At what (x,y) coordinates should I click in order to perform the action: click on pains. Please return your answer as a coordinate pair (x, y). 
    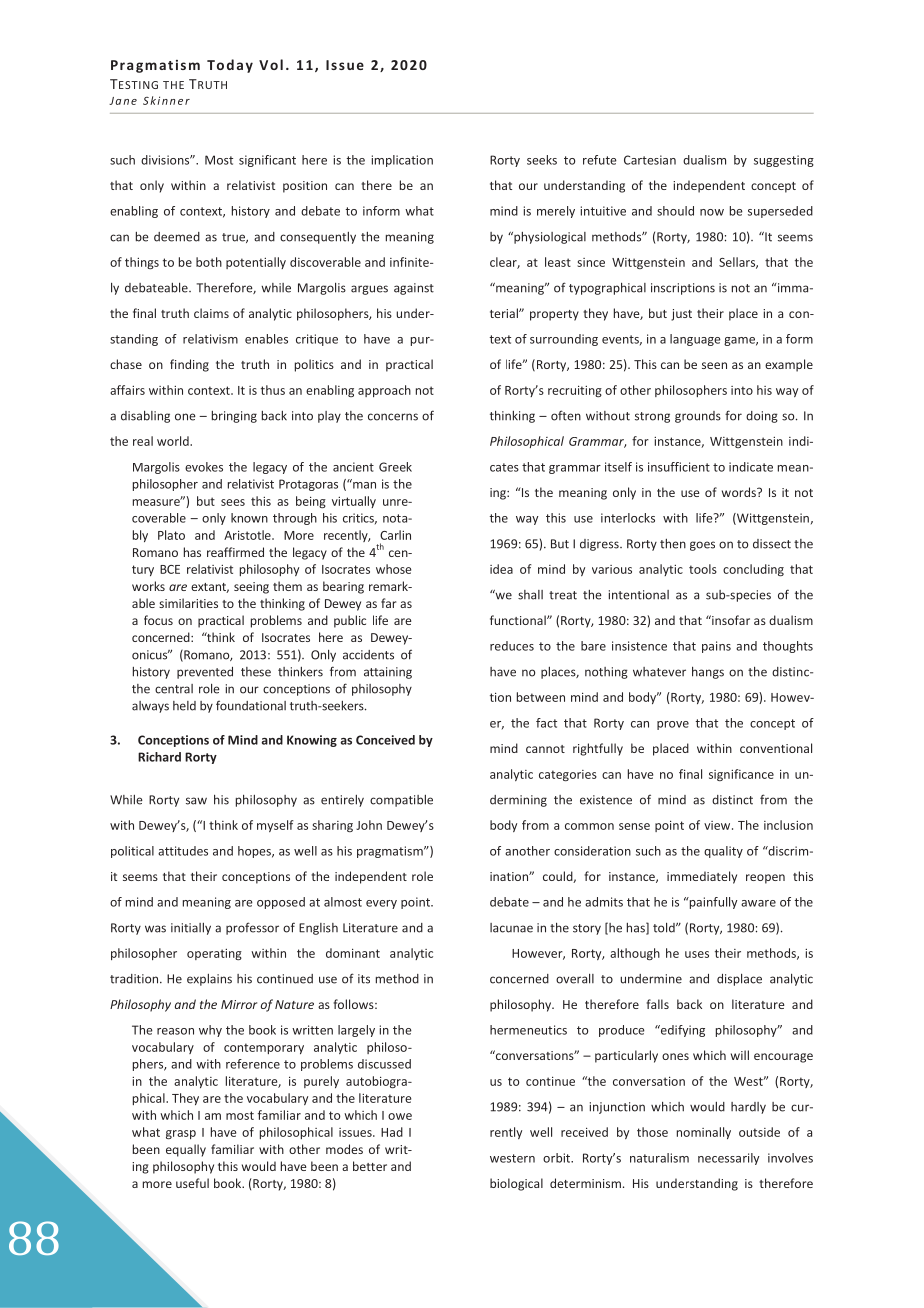
    Looking at the image, I should click on (716, 647).
